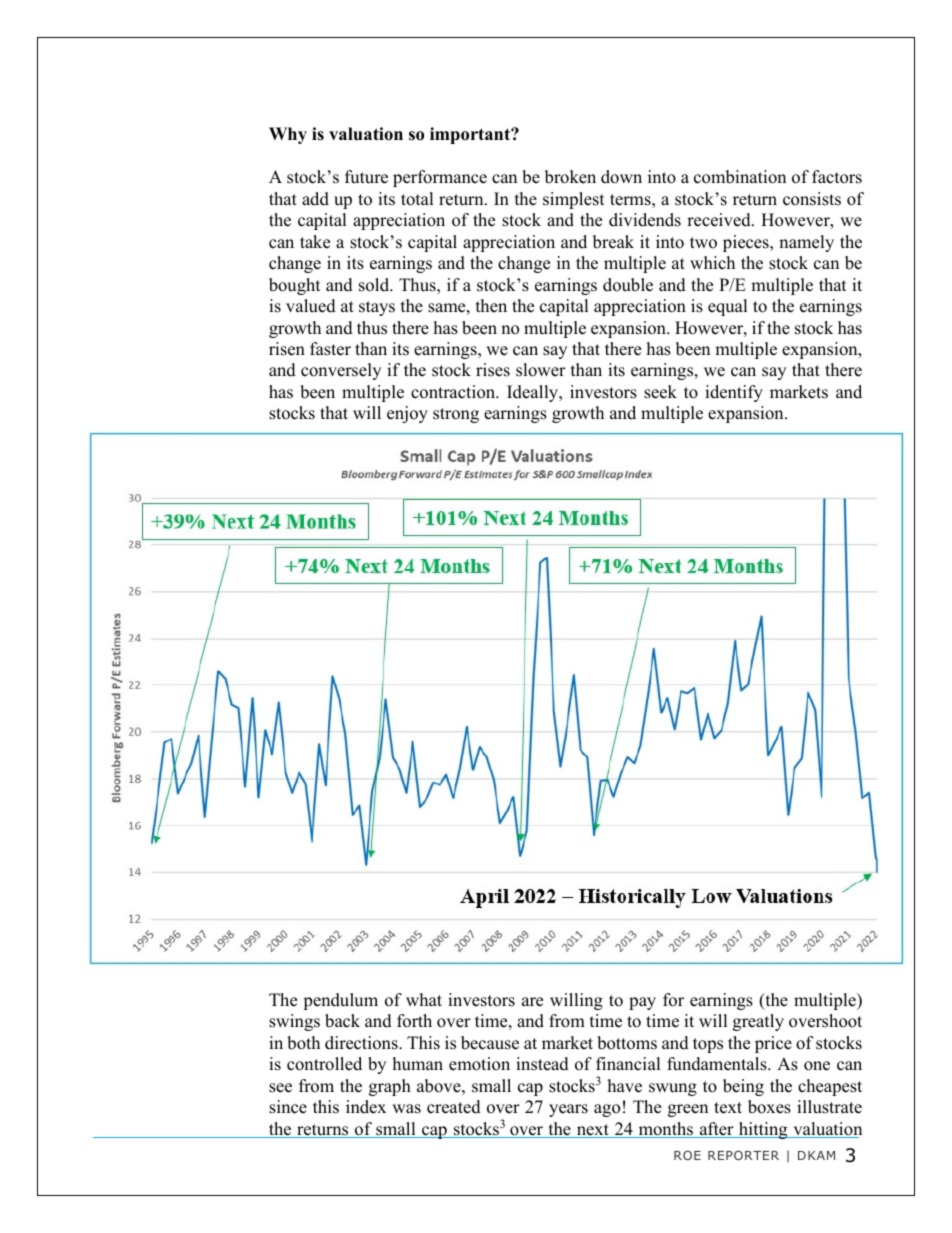 The image size is (952, 1233). Describe the element at coordinates (407, 414) in the page. I see `enjoy` at that location.
